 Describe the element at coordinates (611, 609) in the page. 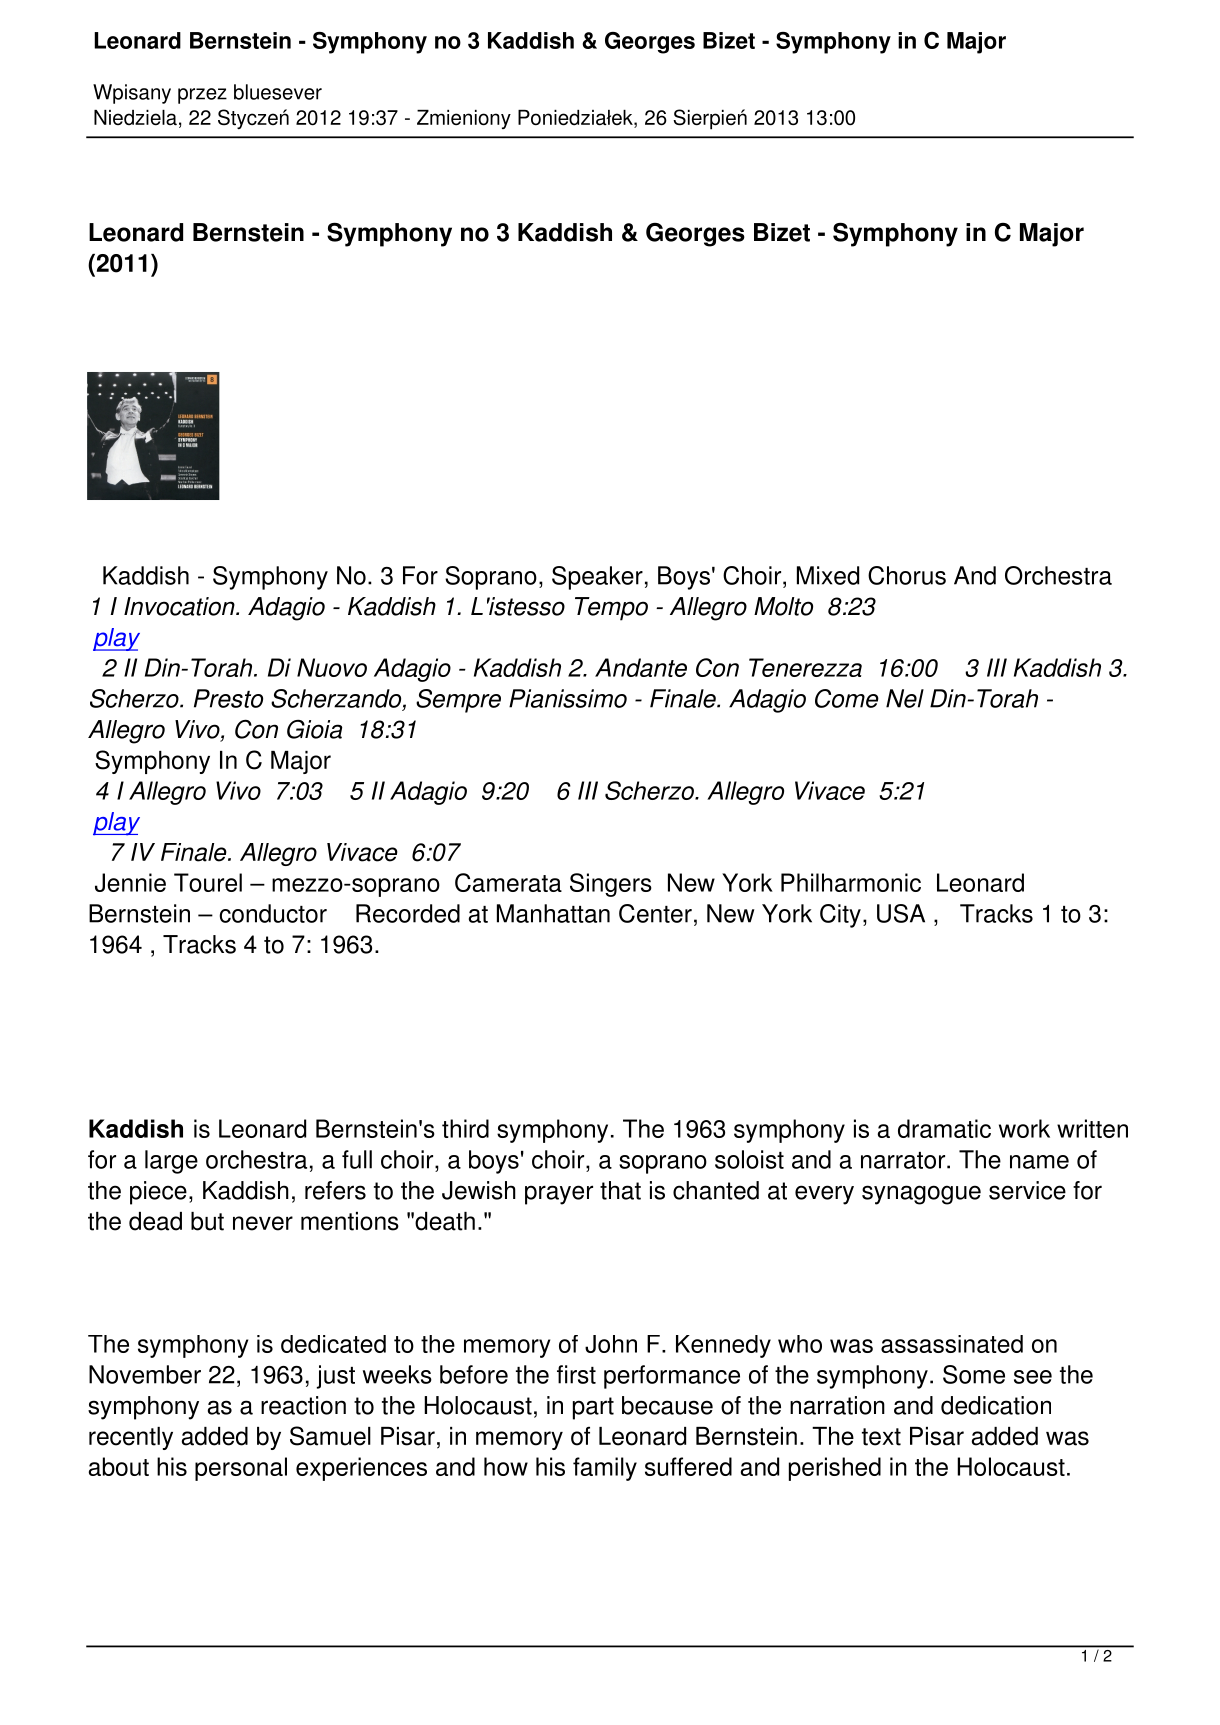

I see `Tempo` at that location.
